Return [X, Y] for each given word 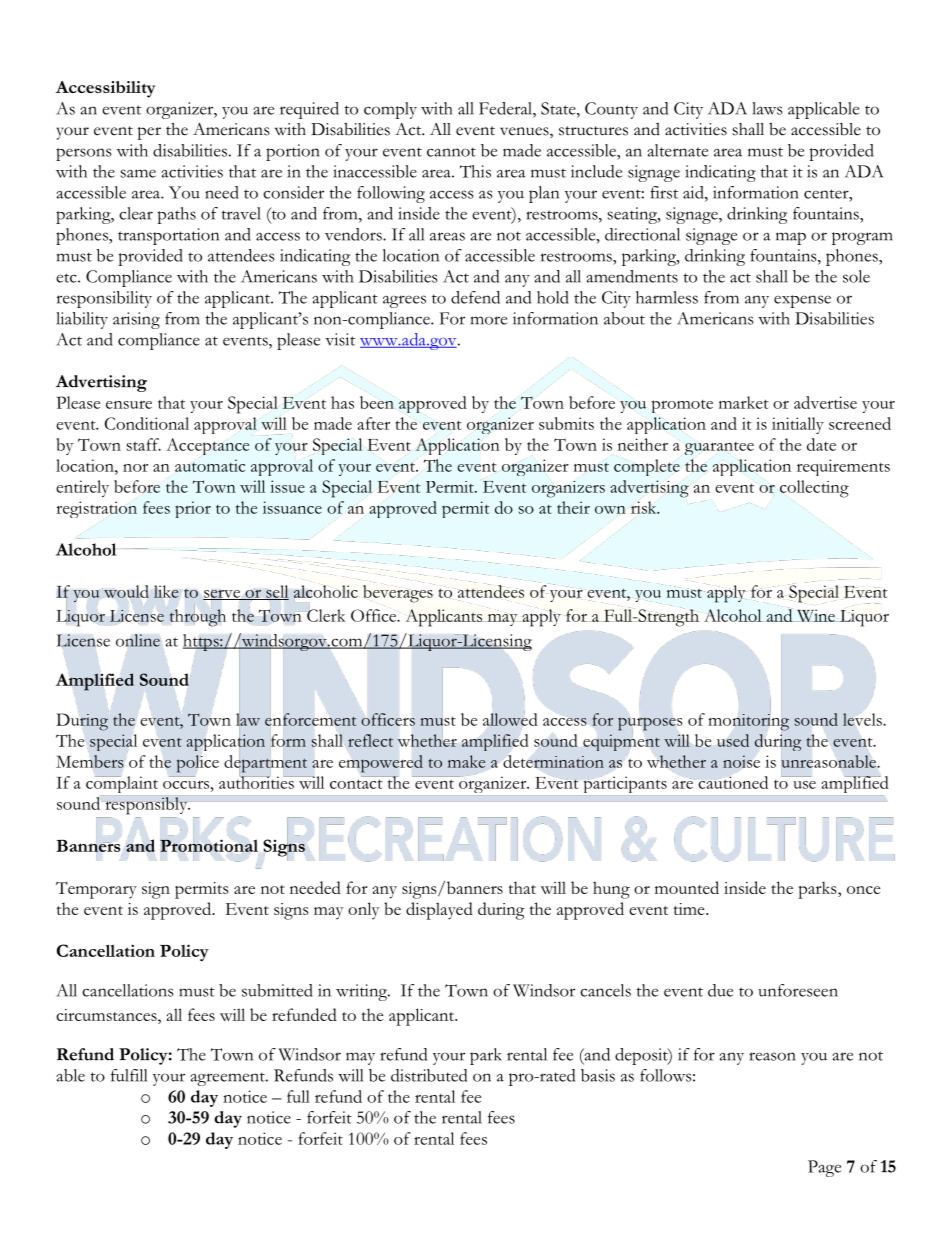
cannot [451, 152]
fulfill [129, 1075]
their [573, 507]
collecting [814, 489]
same [138, 173]
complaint [122, 784]
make [466, 761]
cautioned [733, 782]
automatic [210, 465]
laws [767, 108]
